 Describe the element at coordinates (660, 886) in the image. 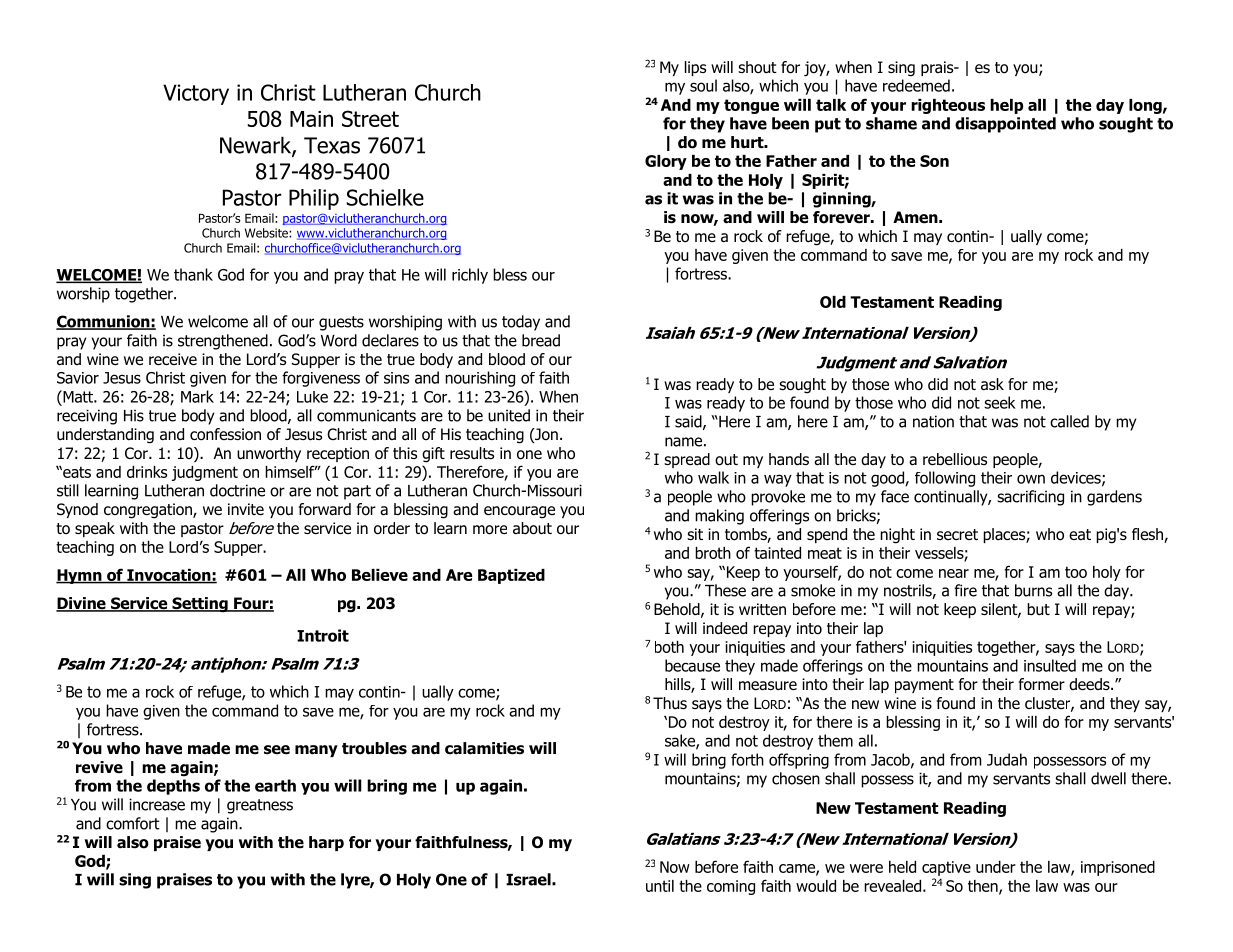

I see `until` at that location.
